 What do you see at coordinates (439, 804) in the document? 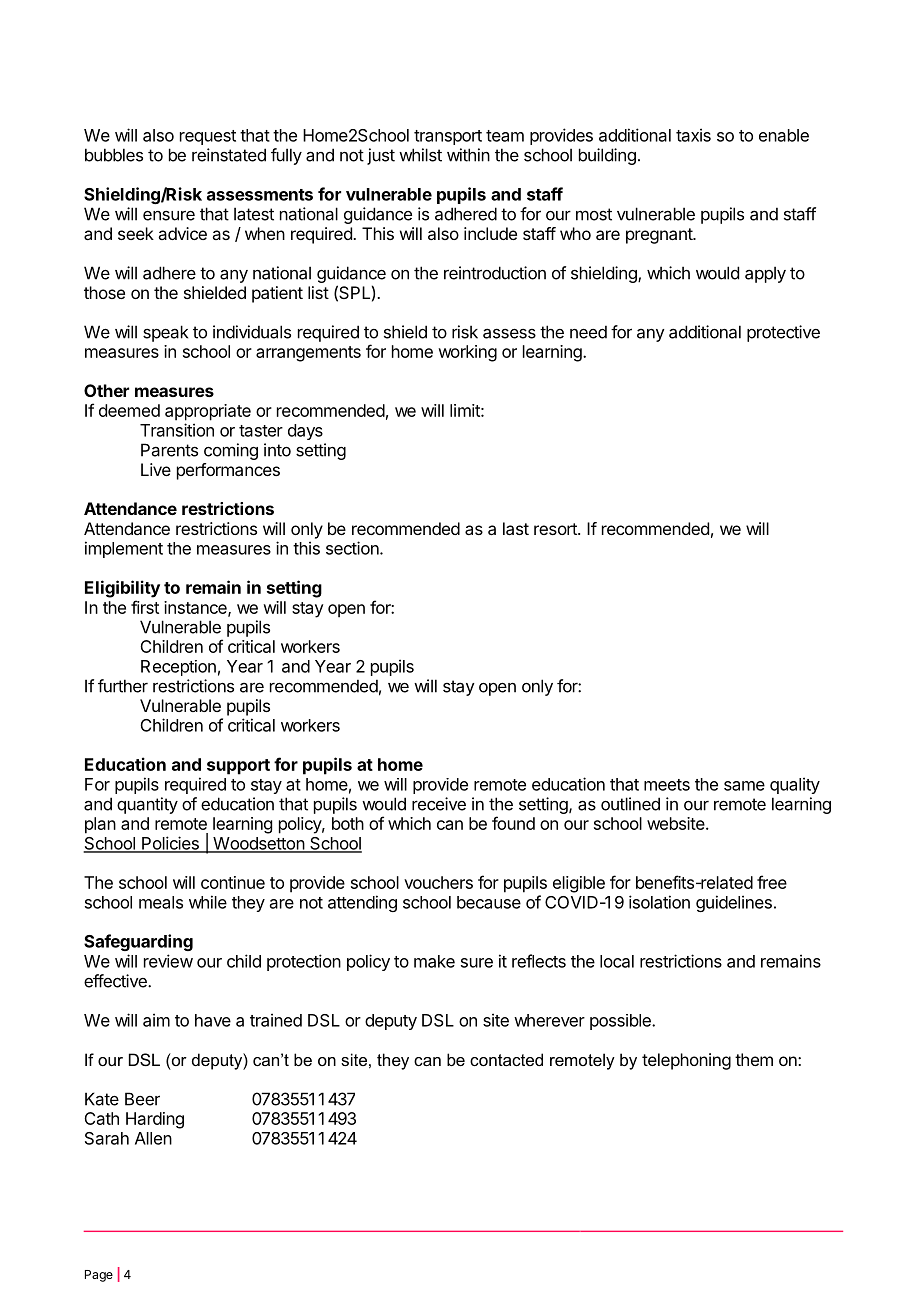
I see `receive` at bounding box center [439, 804].
